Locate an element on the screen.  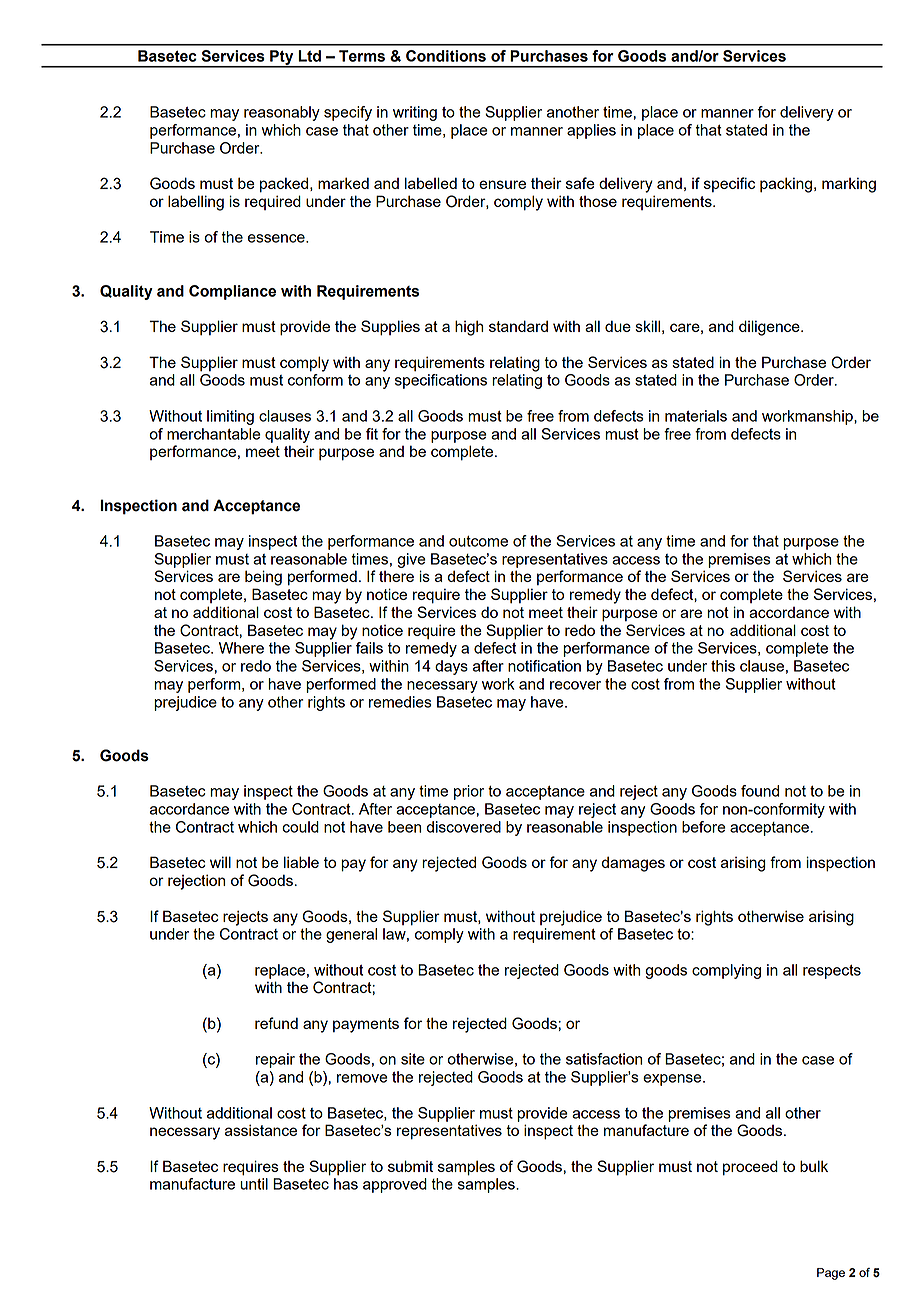
notification is located at coordinates (544, 666).
